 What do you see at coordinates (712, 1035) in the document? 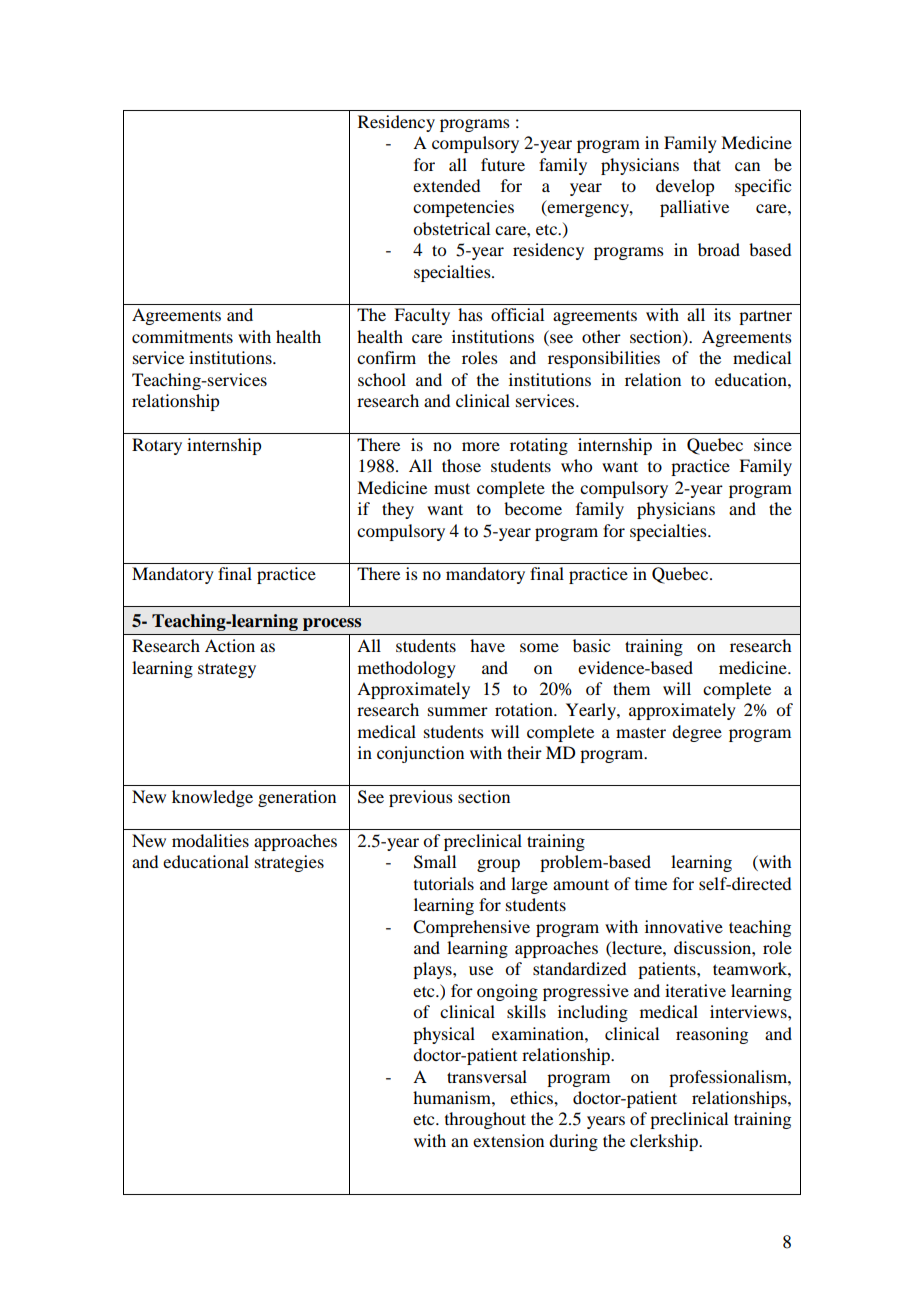
I see `reasoning` at bounding box center [712, 1035].
